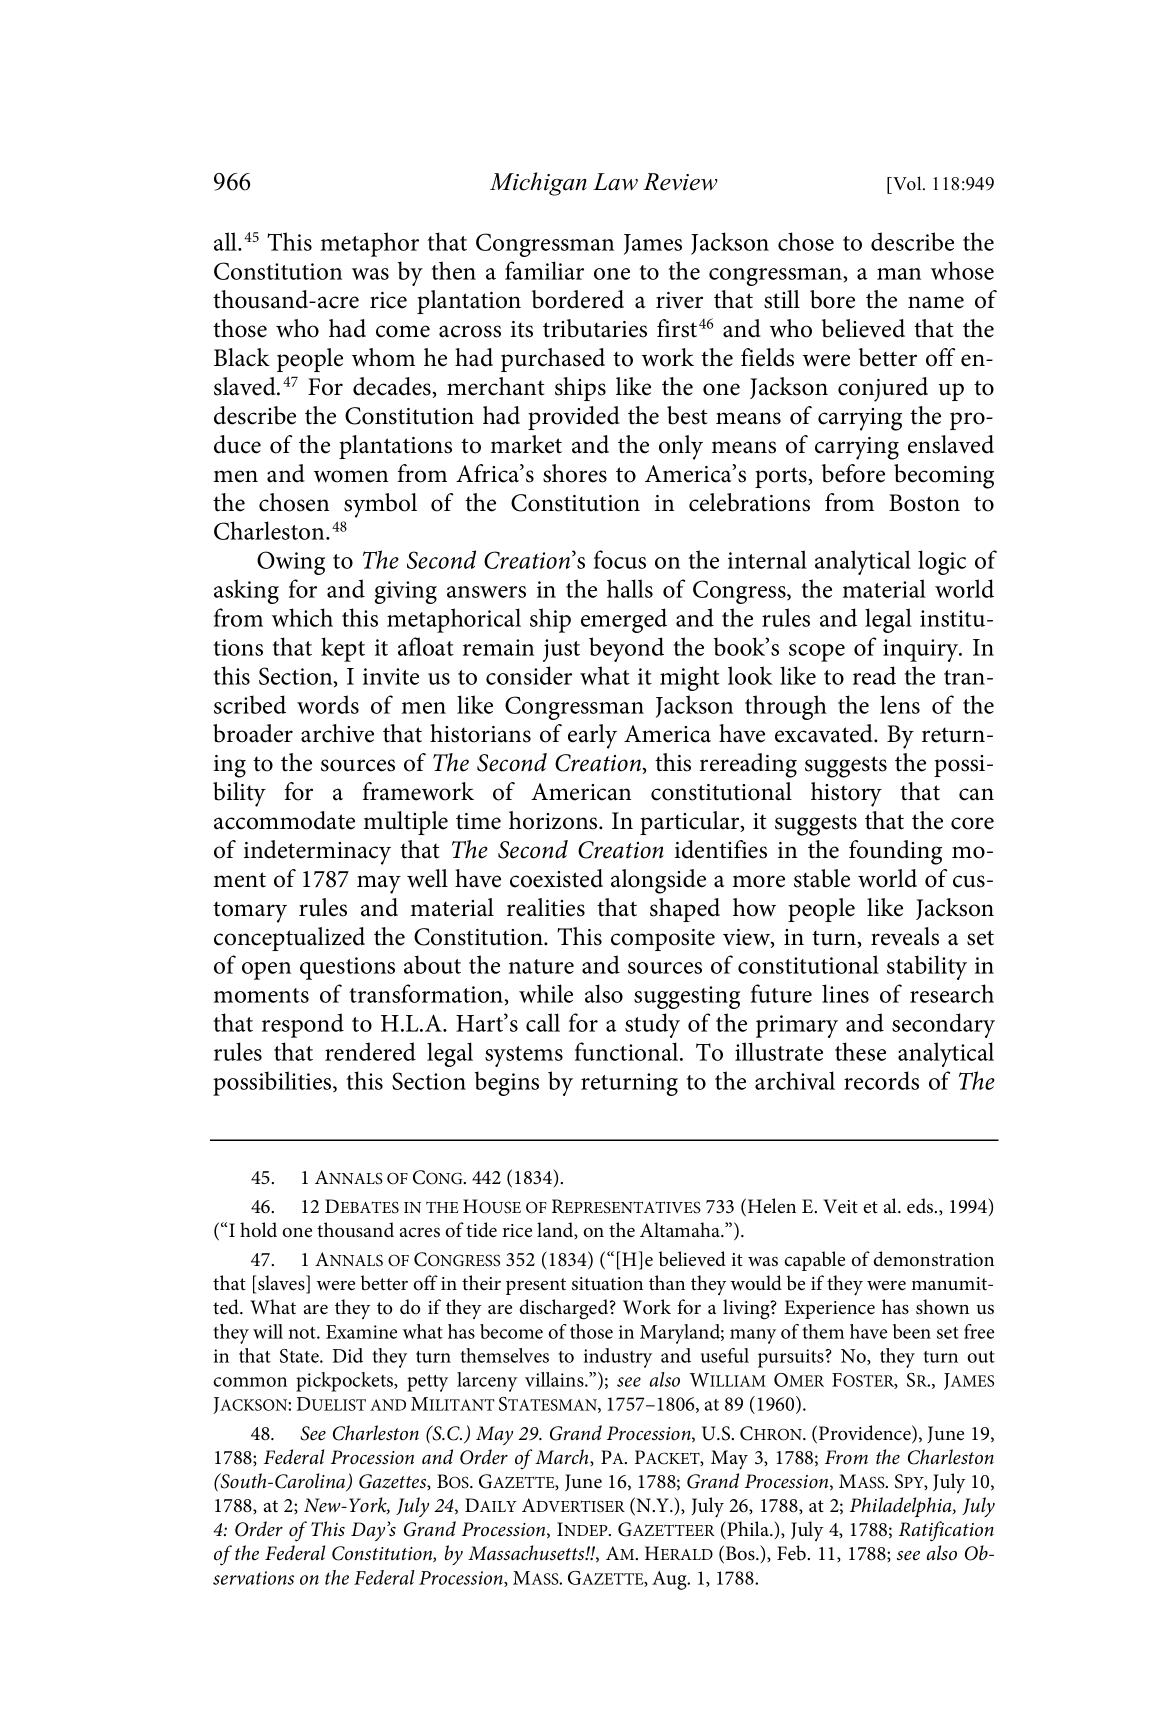  Describe the element at coordinates (907, 183) in the image. I see `Vol` at that location.
